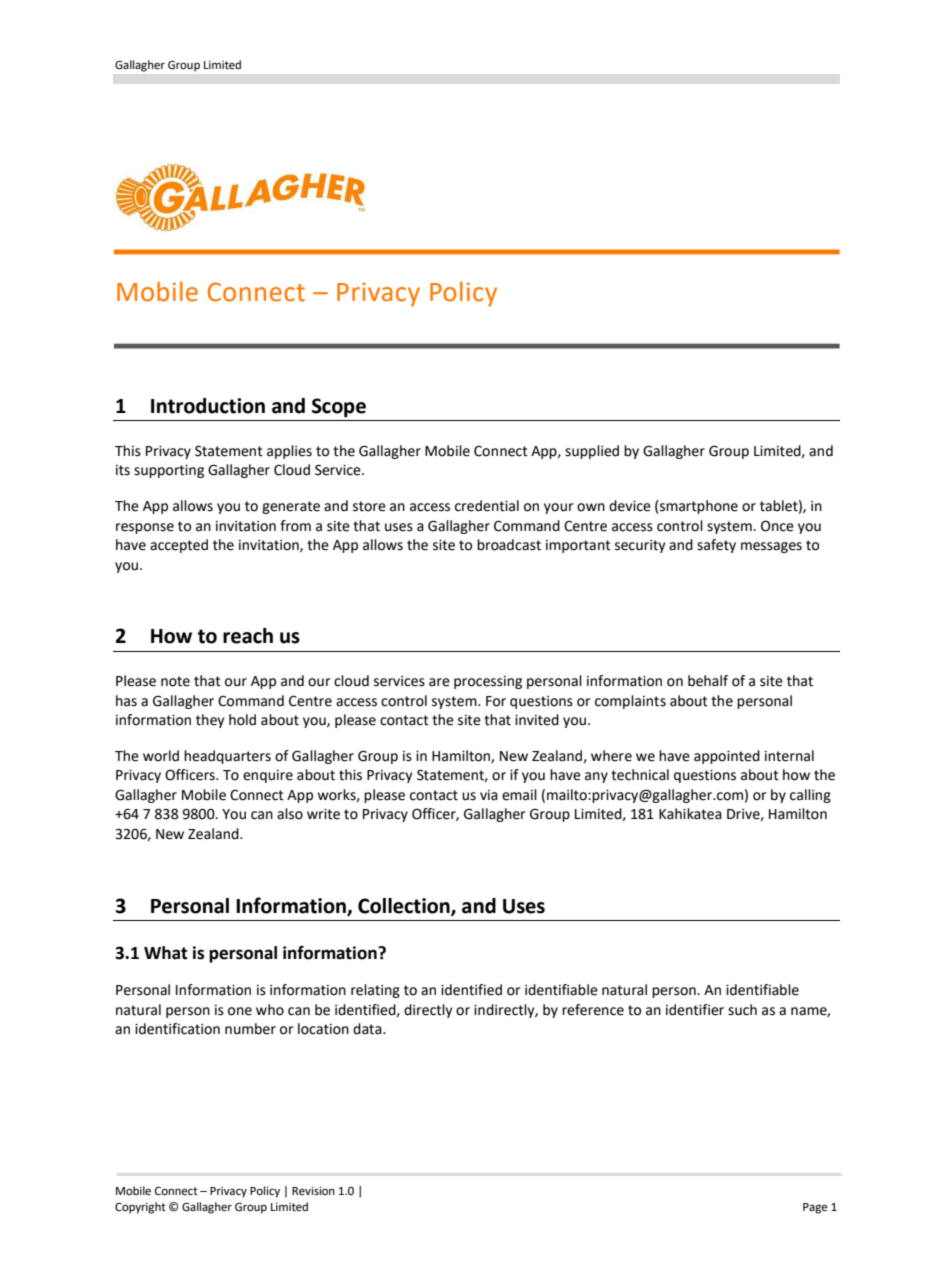  Describe the element at coordinates (699, 507) in the screenshot. I see `smartphone` at that location.
